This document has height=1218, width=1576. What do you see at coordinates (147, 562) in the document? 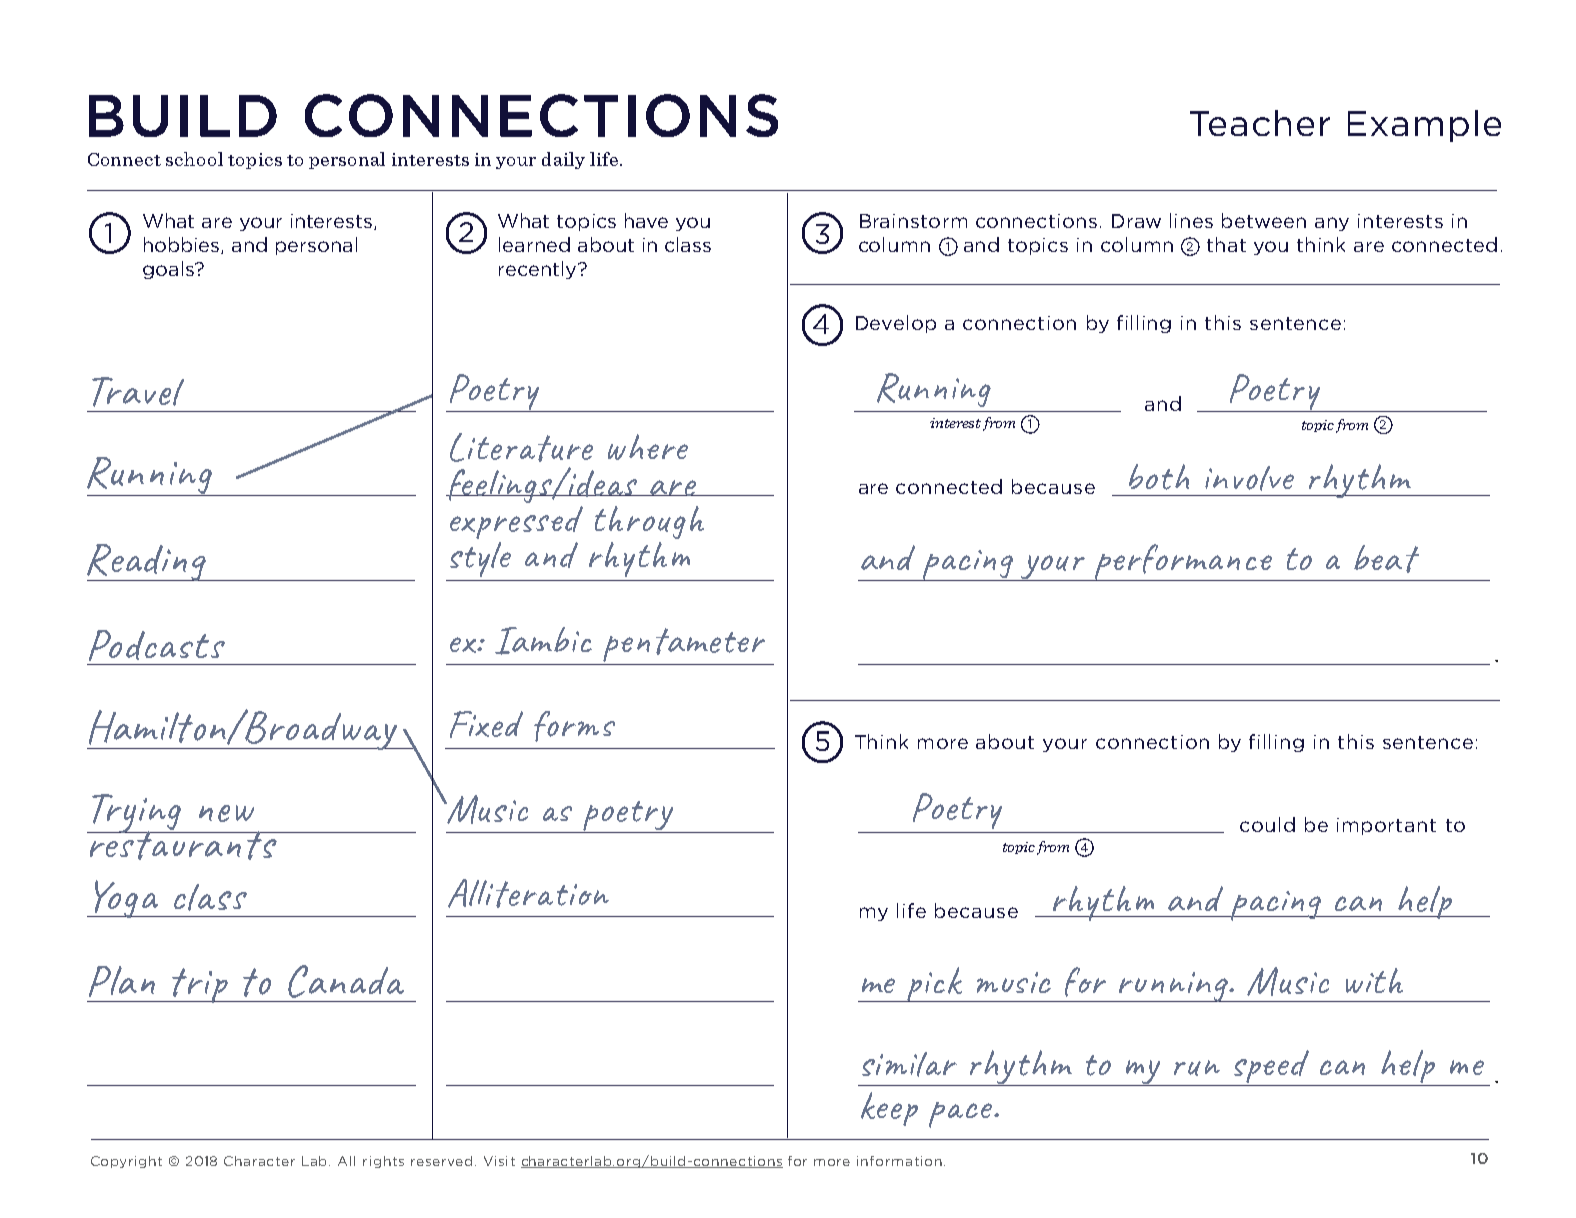
I see `Reading` at bounding box center [147, 562].
